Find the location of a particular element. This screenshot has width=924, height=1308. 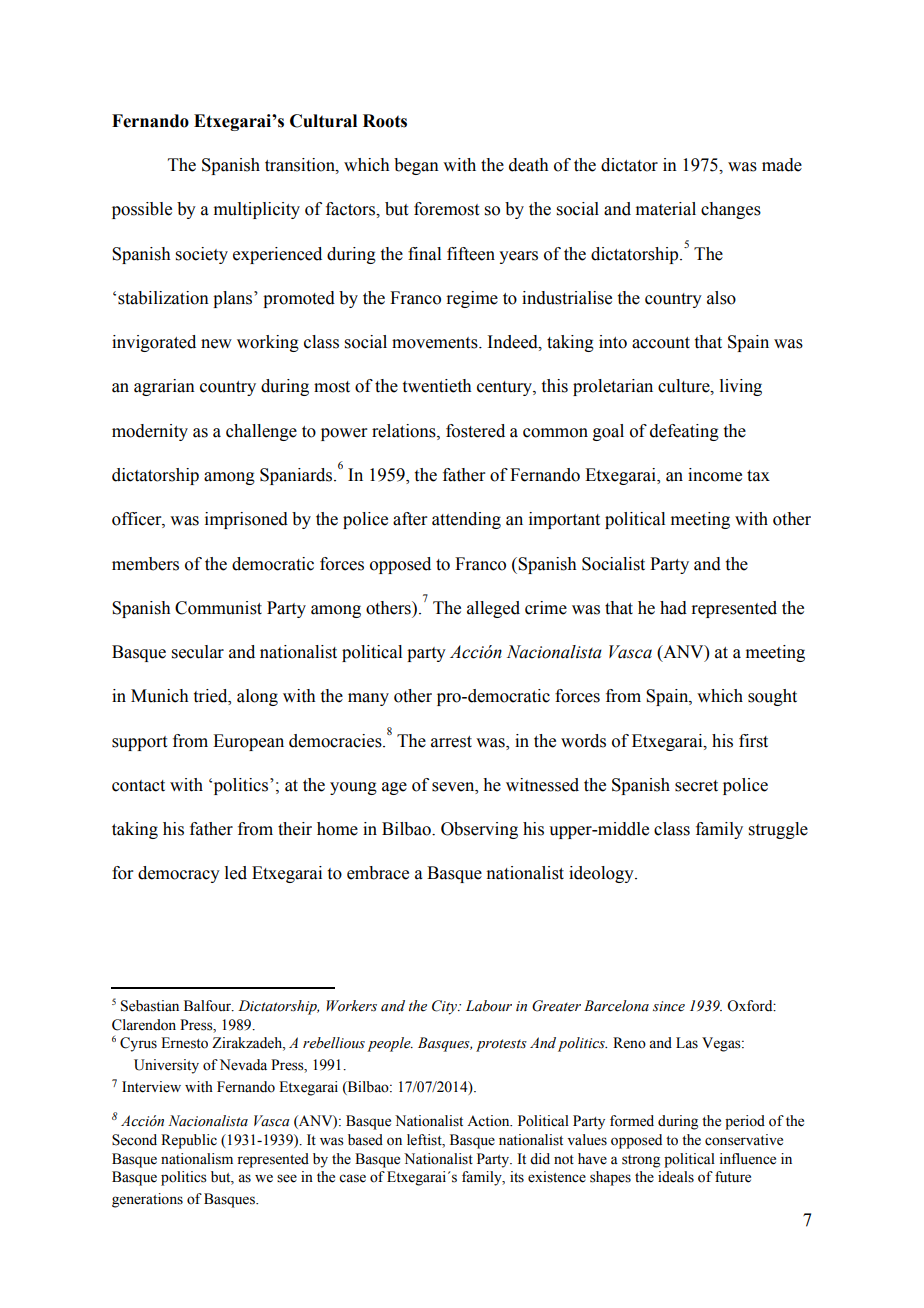

secular is located at coordinates (198, 652).
